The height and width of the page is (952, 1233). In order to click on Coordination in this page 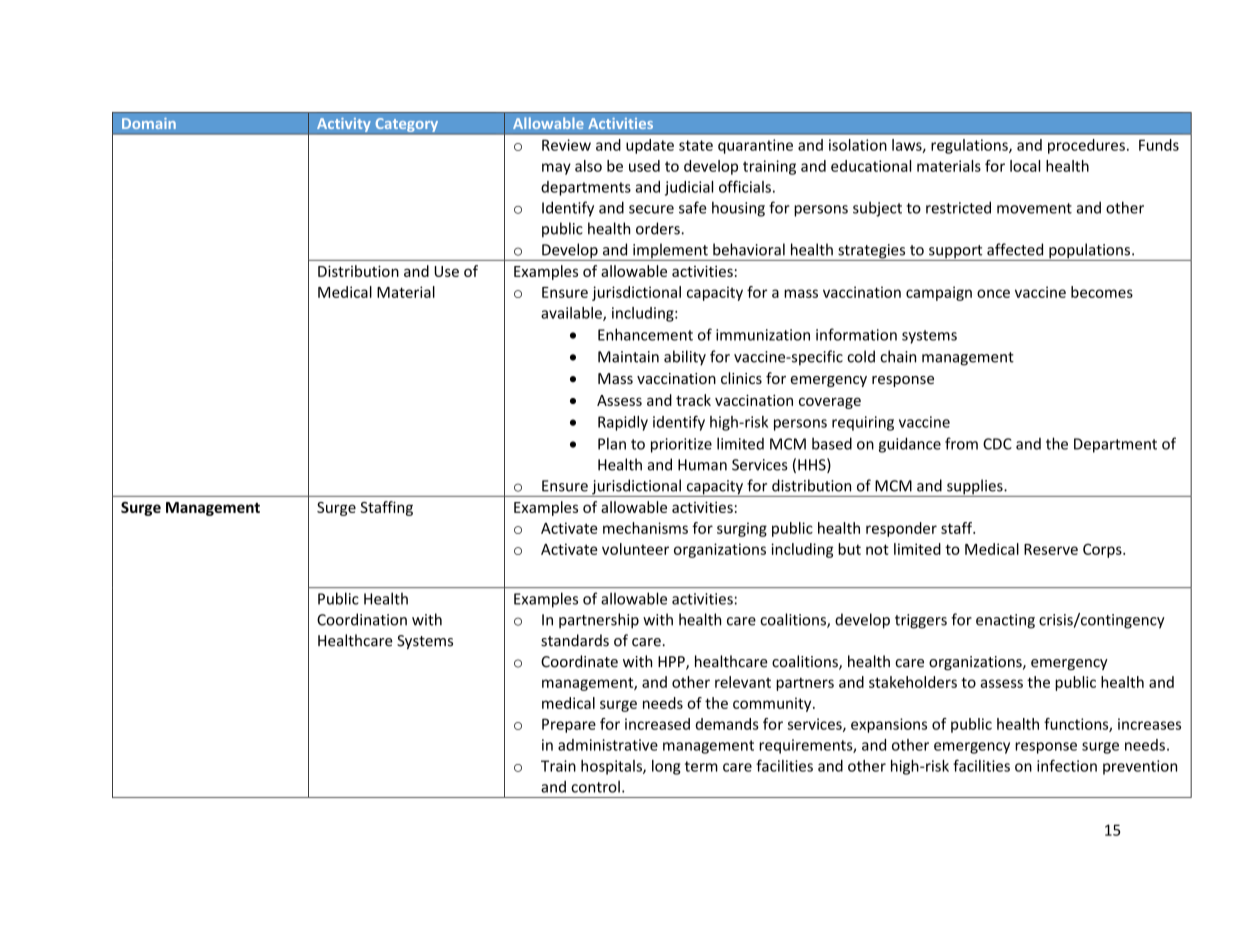, I will do `click(362, 619)`.
